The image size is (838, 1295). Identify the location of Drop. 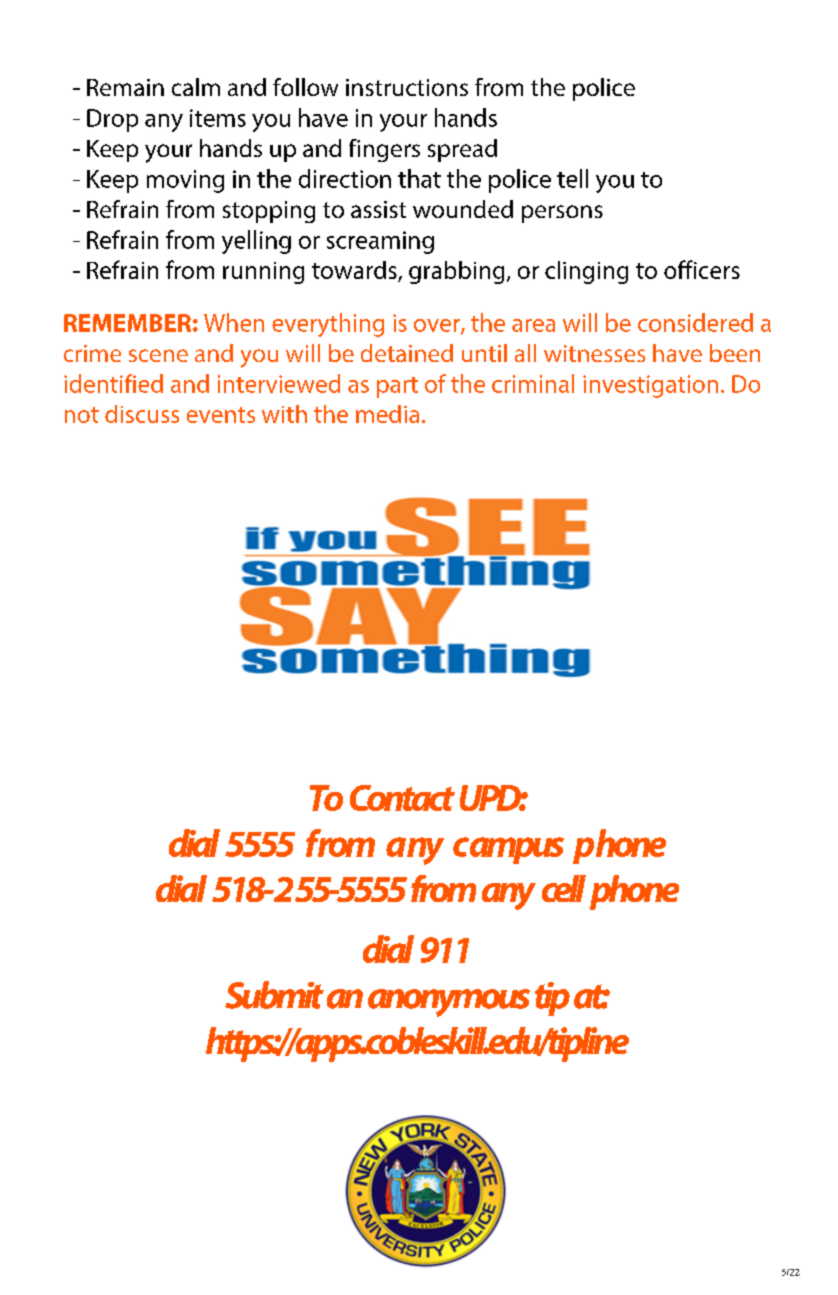
(112, 120).
